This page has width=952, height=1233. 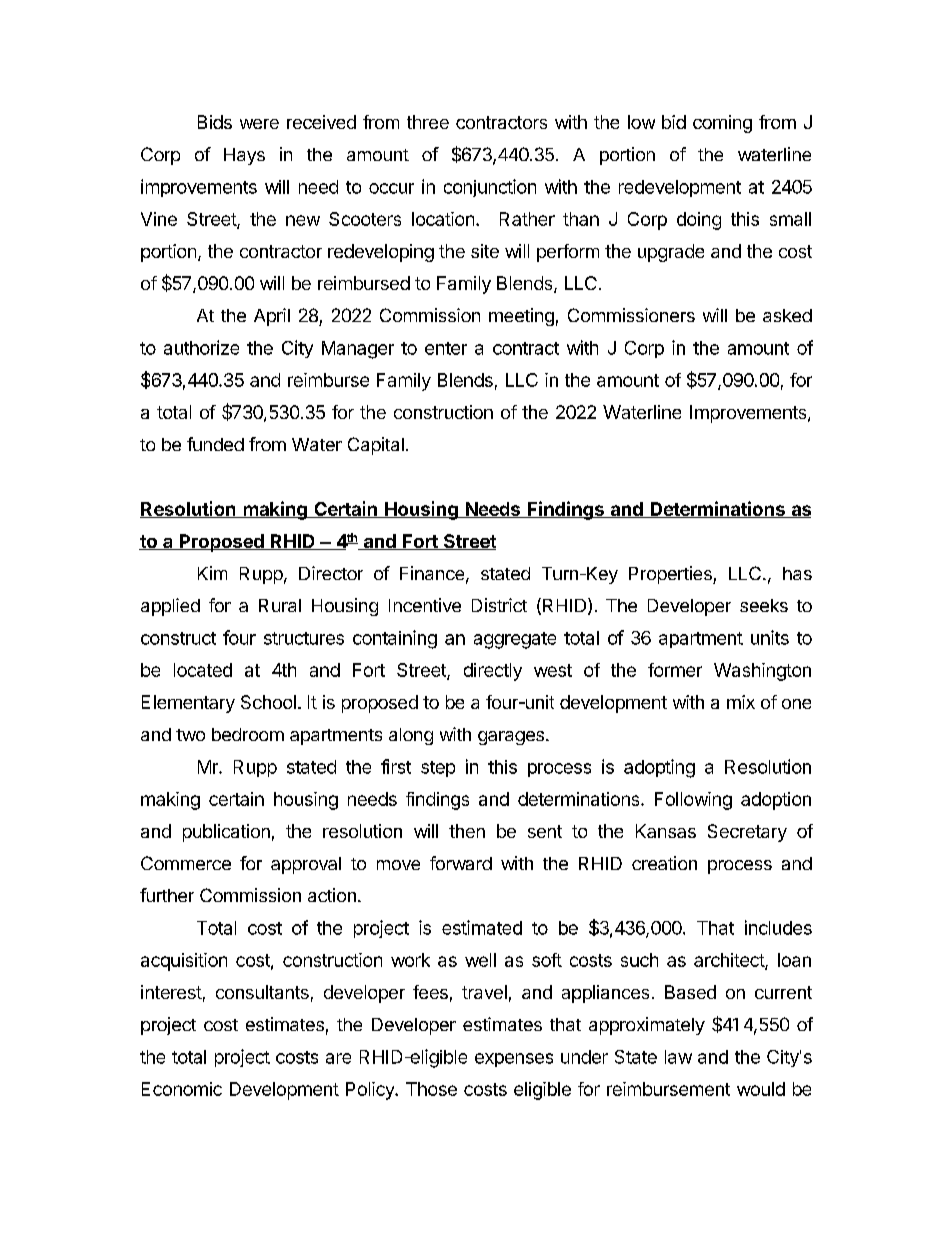 I want to click on funded, so click(x=215, y=444).
